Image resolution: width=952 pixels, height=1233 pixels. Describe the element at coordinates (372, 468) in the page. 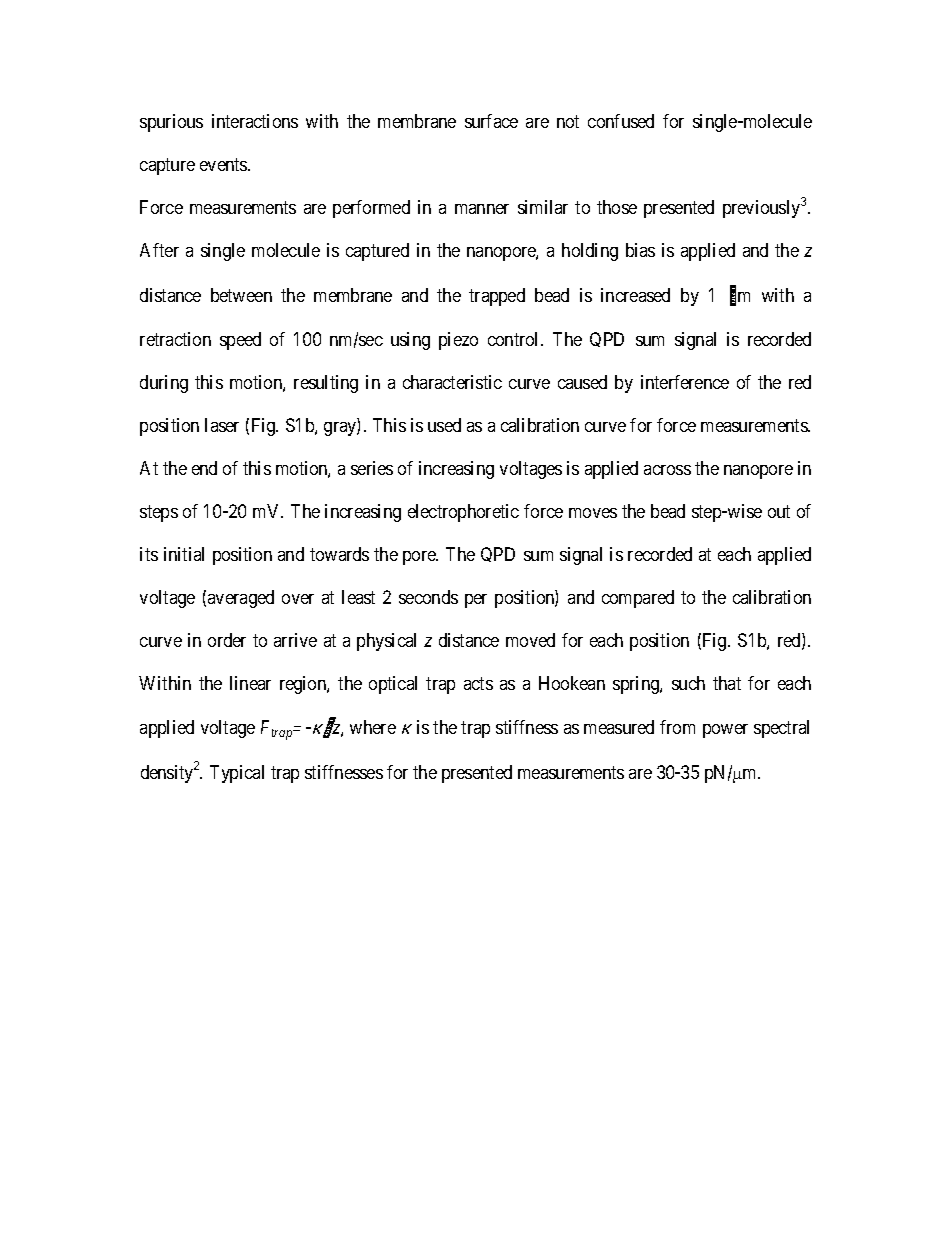

I see `series` at that location.
